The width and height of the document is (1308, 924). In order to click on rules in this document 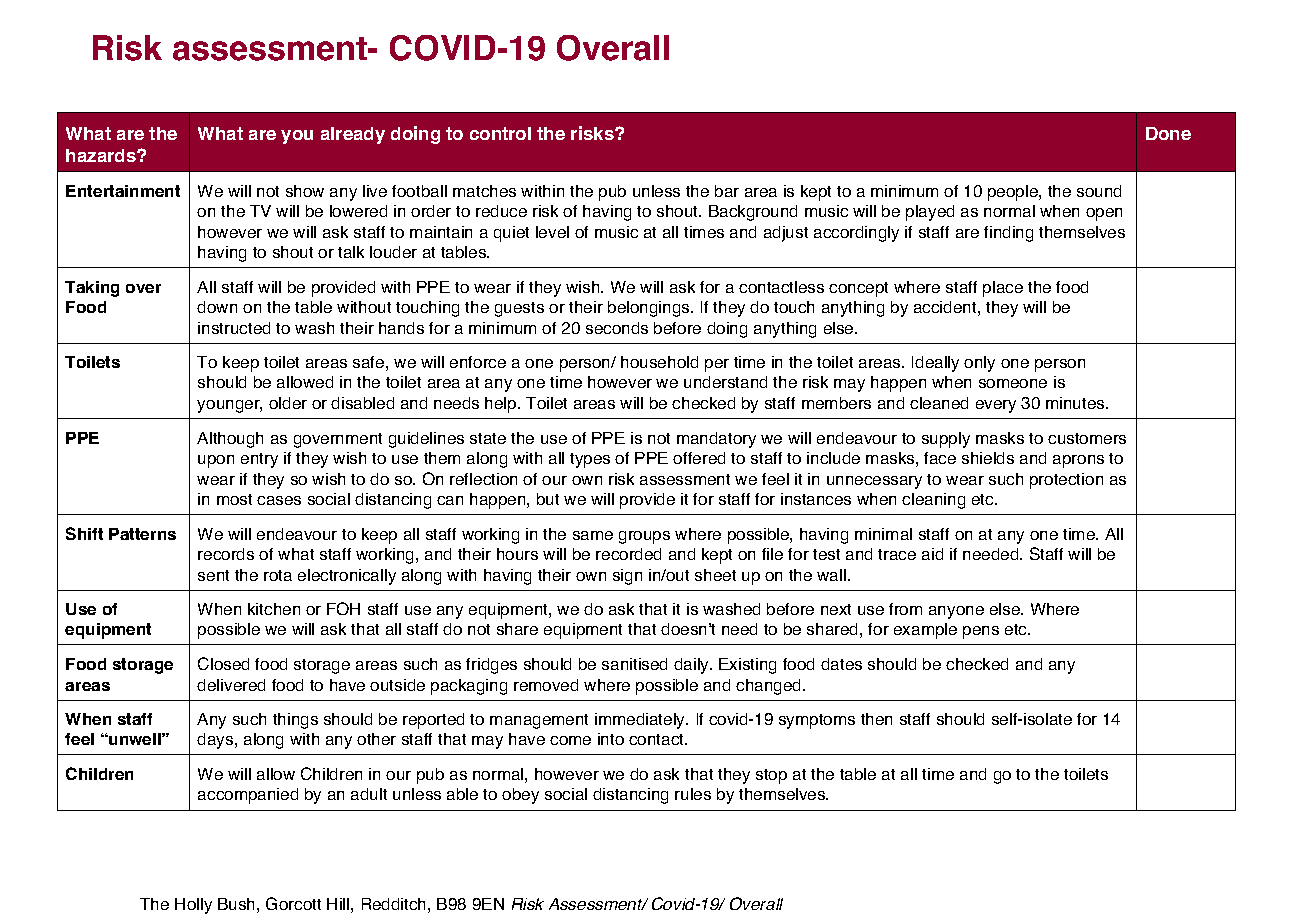, I will do `click(693, 794)`.
